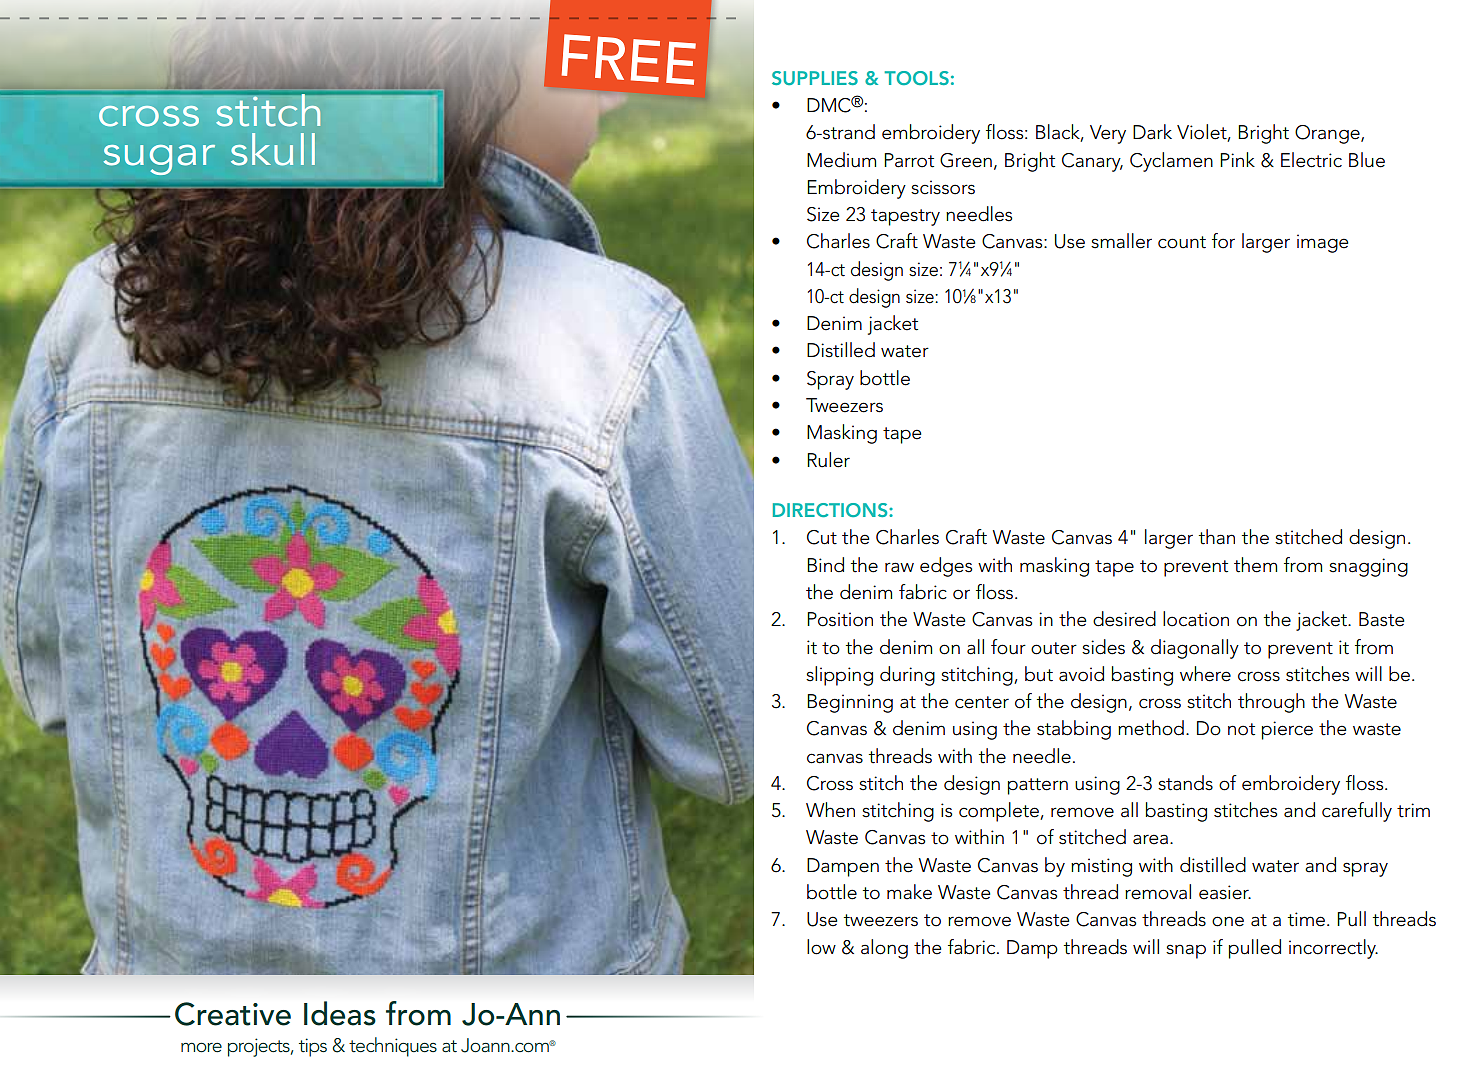  Describe the element at coordinates (273, 149) in the page. I see `skull` at that location.
